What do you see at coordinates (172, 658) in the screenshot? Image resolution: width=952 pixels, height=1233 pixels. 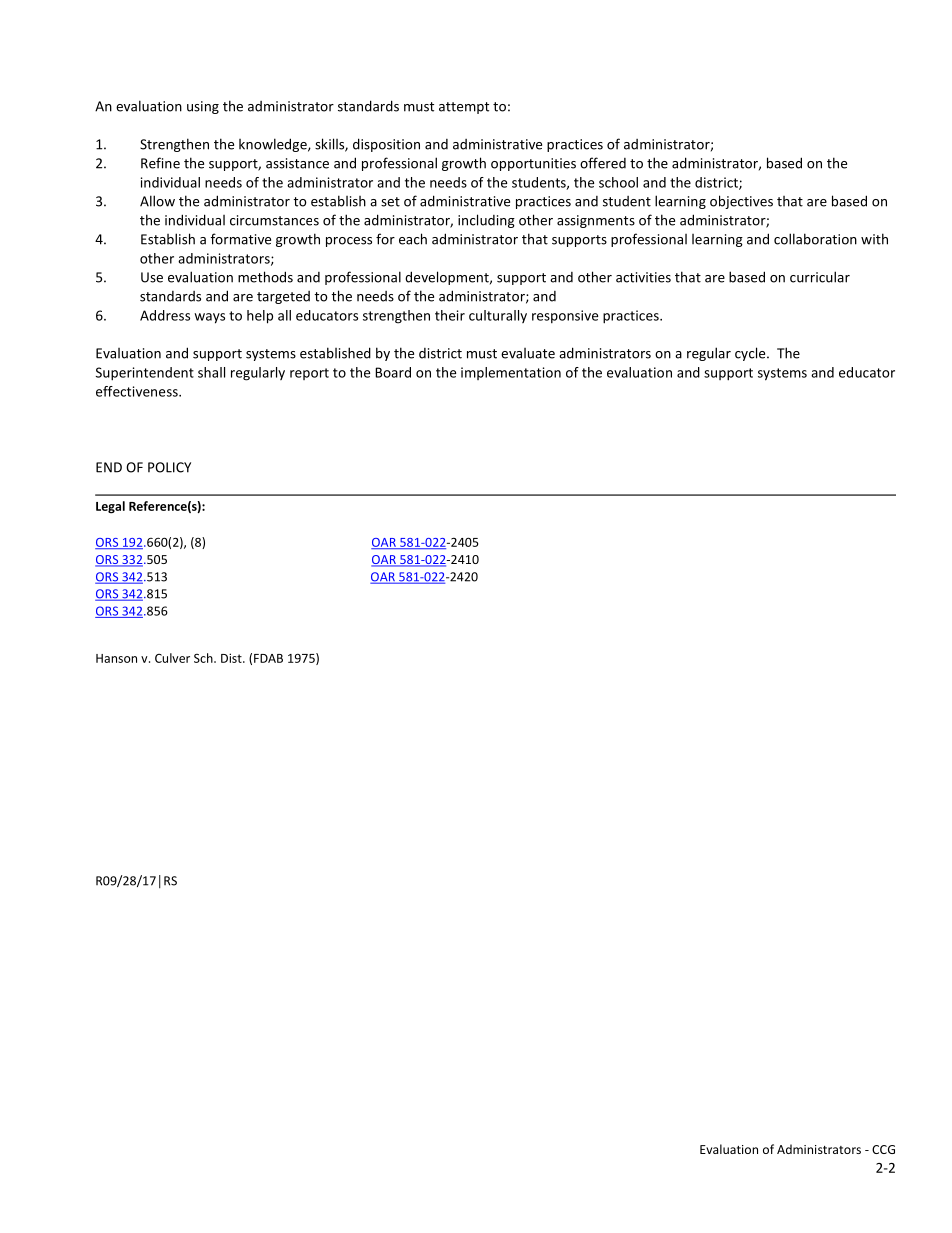 I see `Culver` at bounding box center [172, 658].
